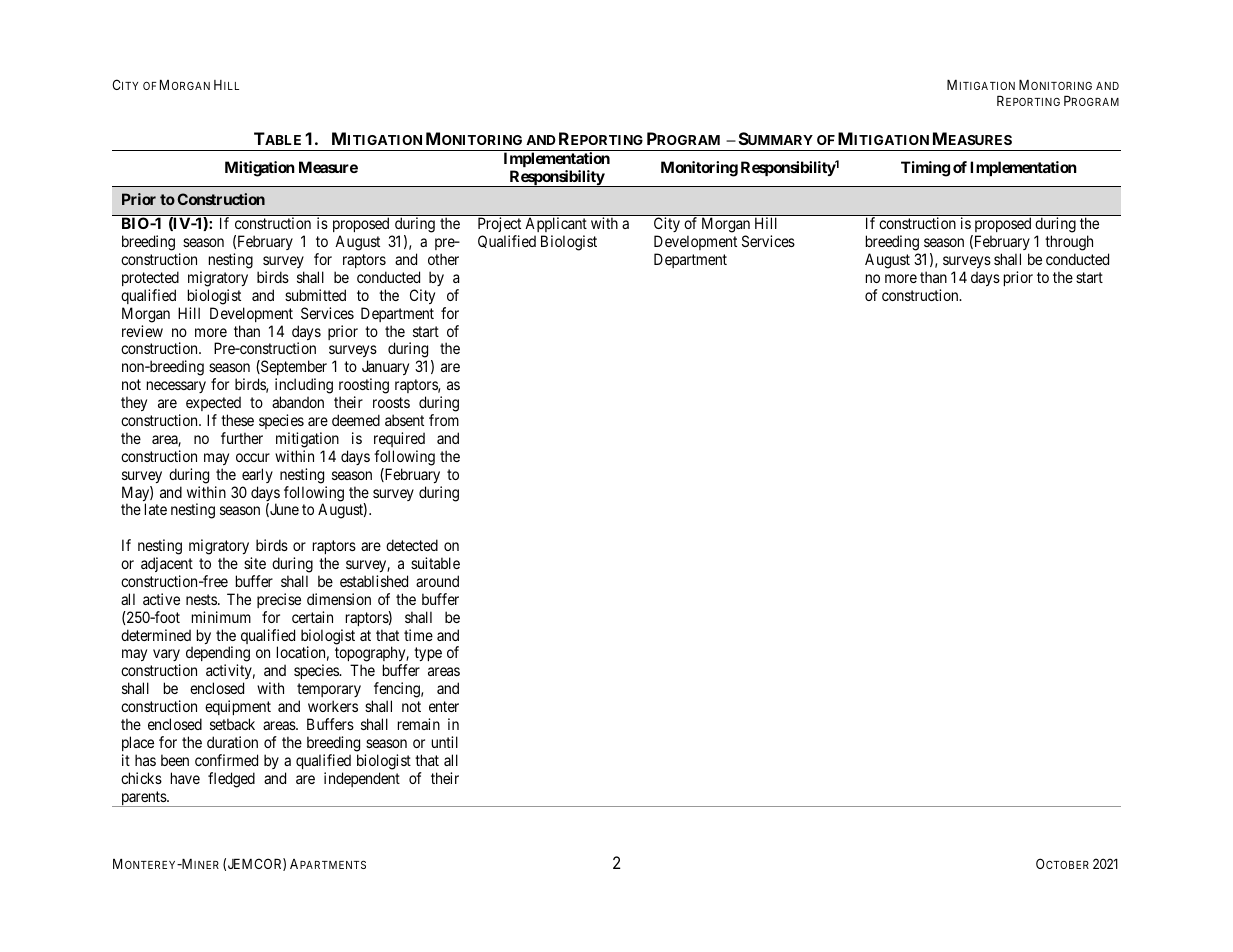  Describe the element at coordinates (226, 760) in the screenshot. I see `confirmed` at that location.
